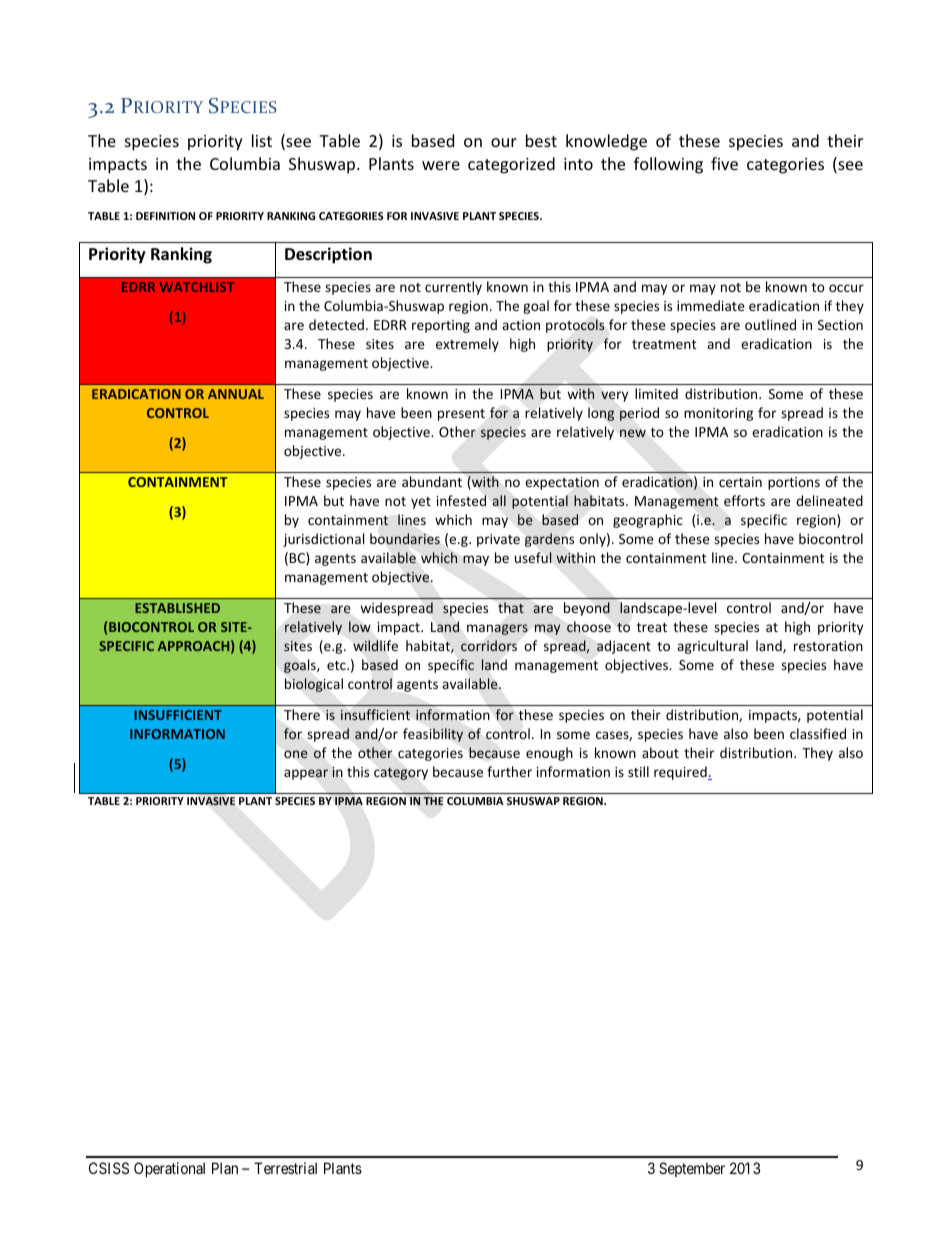 This document has height=1233, width=952. What do you see at coordinates (314, 685) in the document?
I see `biological` at bounding box center [314, 685].
